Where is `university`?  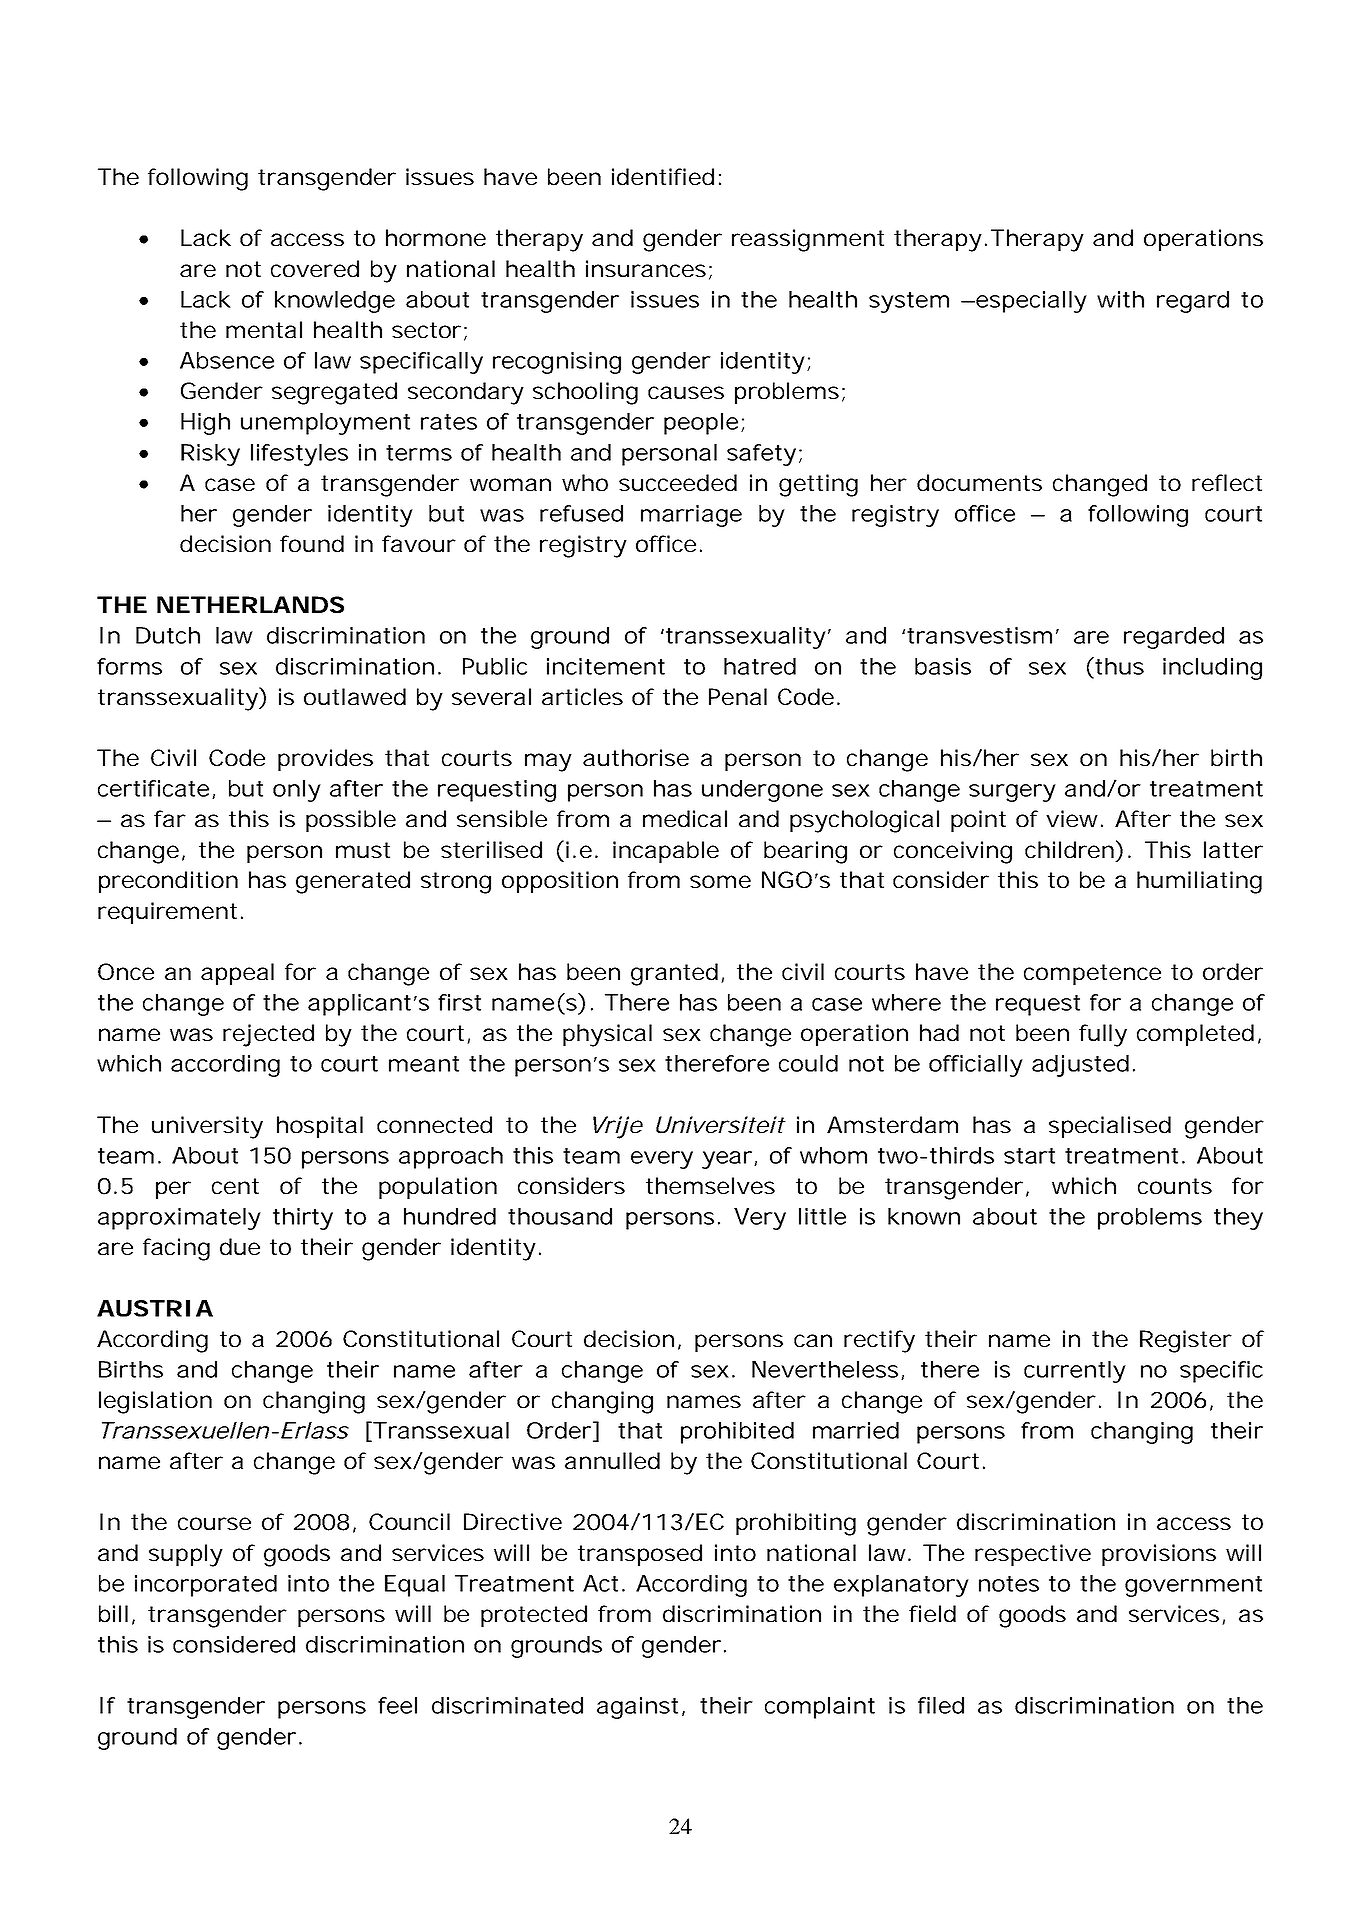 university is located at coordinates (207, 1127).
